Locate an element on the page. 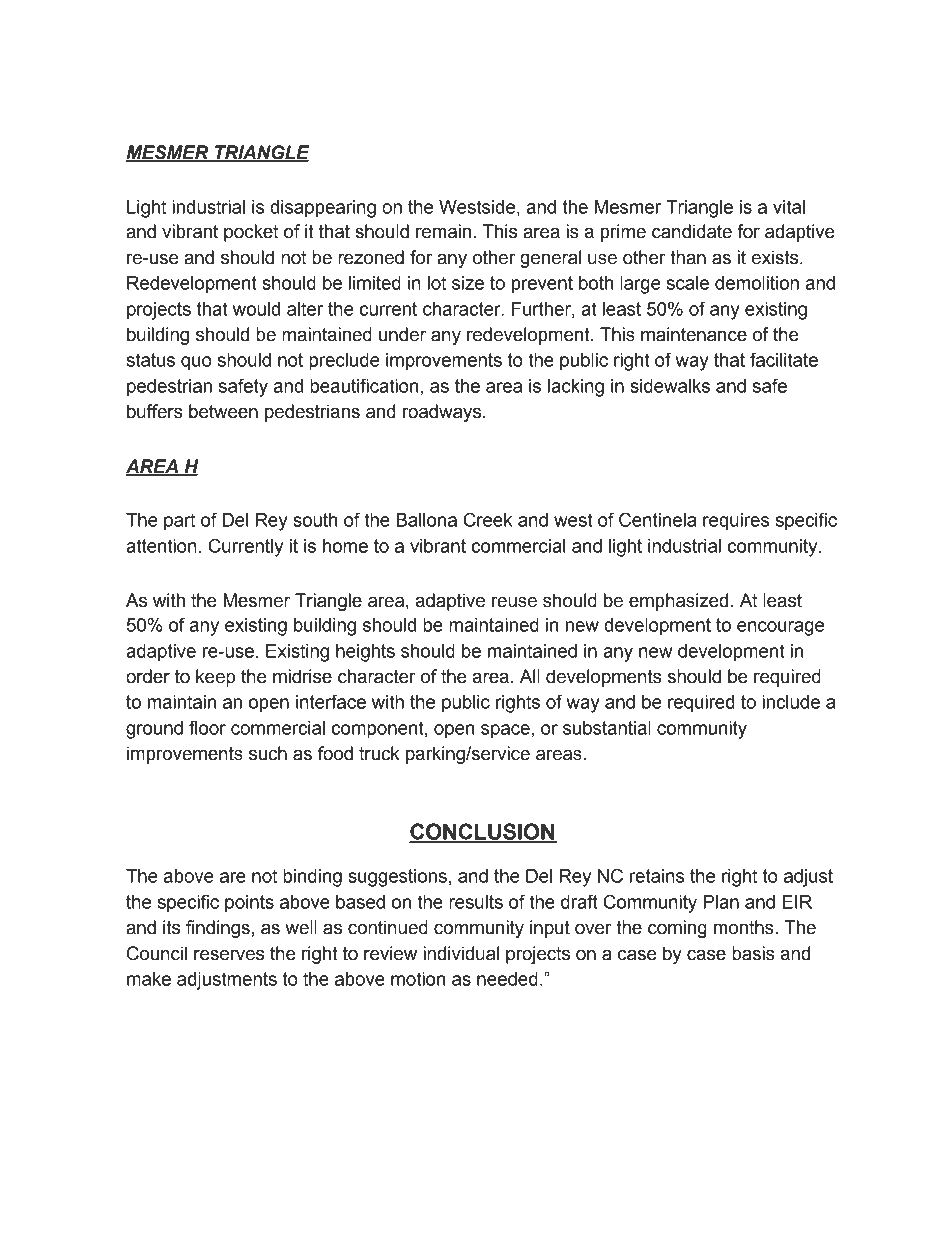 This image has width=952, height=1233. between is located at coordinates (223, 411).
